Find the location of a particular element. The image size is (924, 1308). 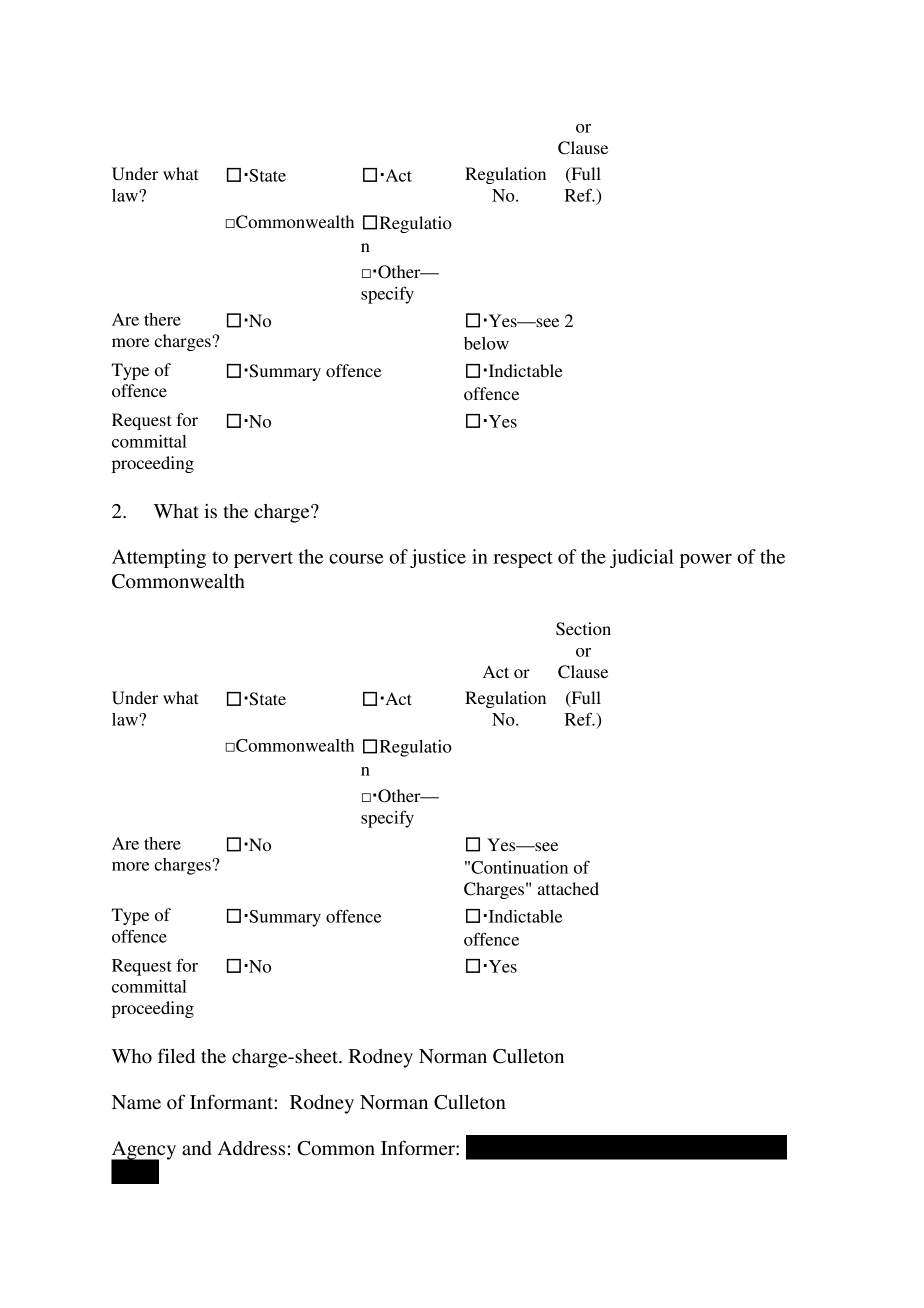

Name is located at coordinates (136, 1102).
